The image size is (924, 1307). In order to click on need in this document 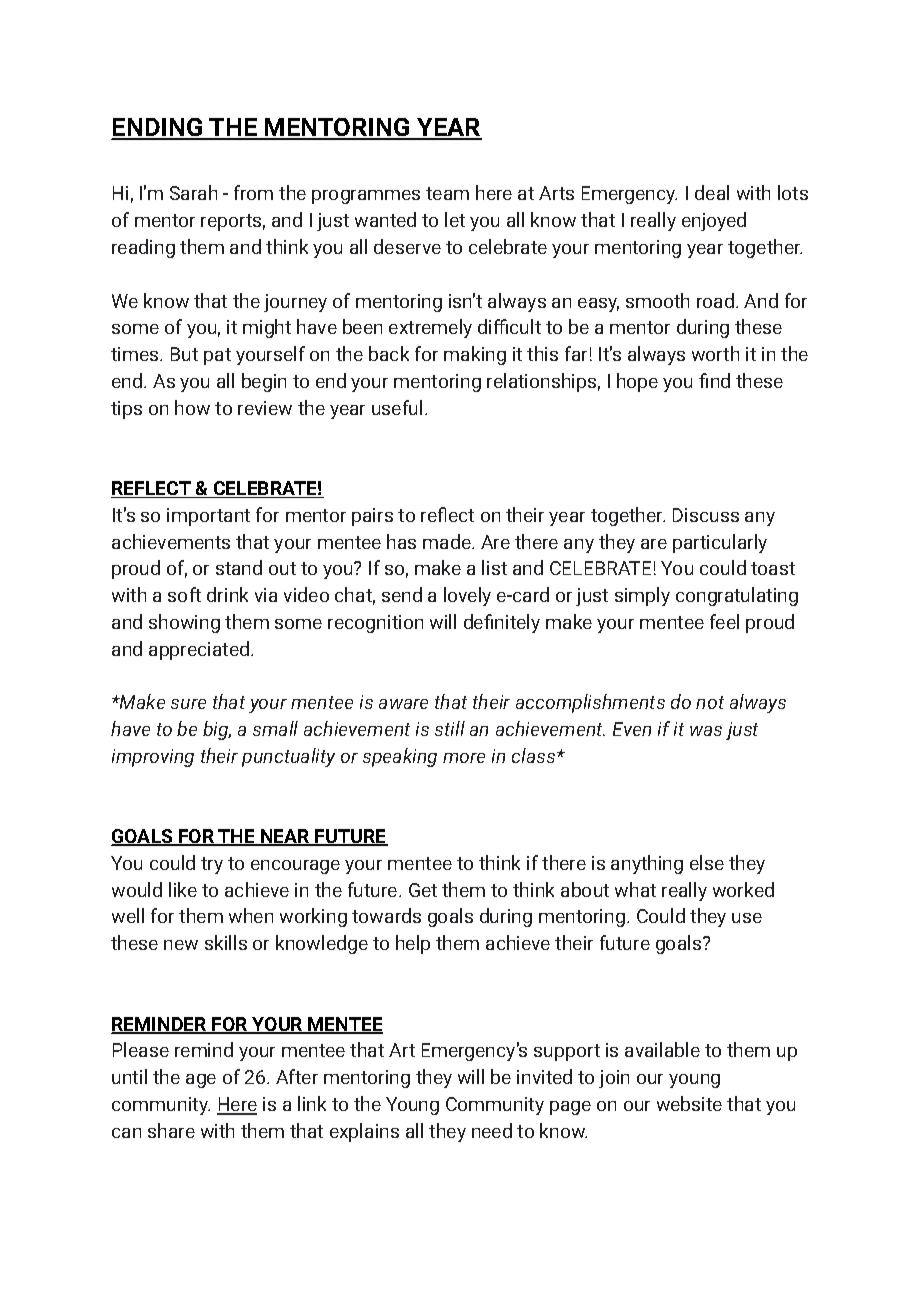, I will do `click(492, 1130)`.
